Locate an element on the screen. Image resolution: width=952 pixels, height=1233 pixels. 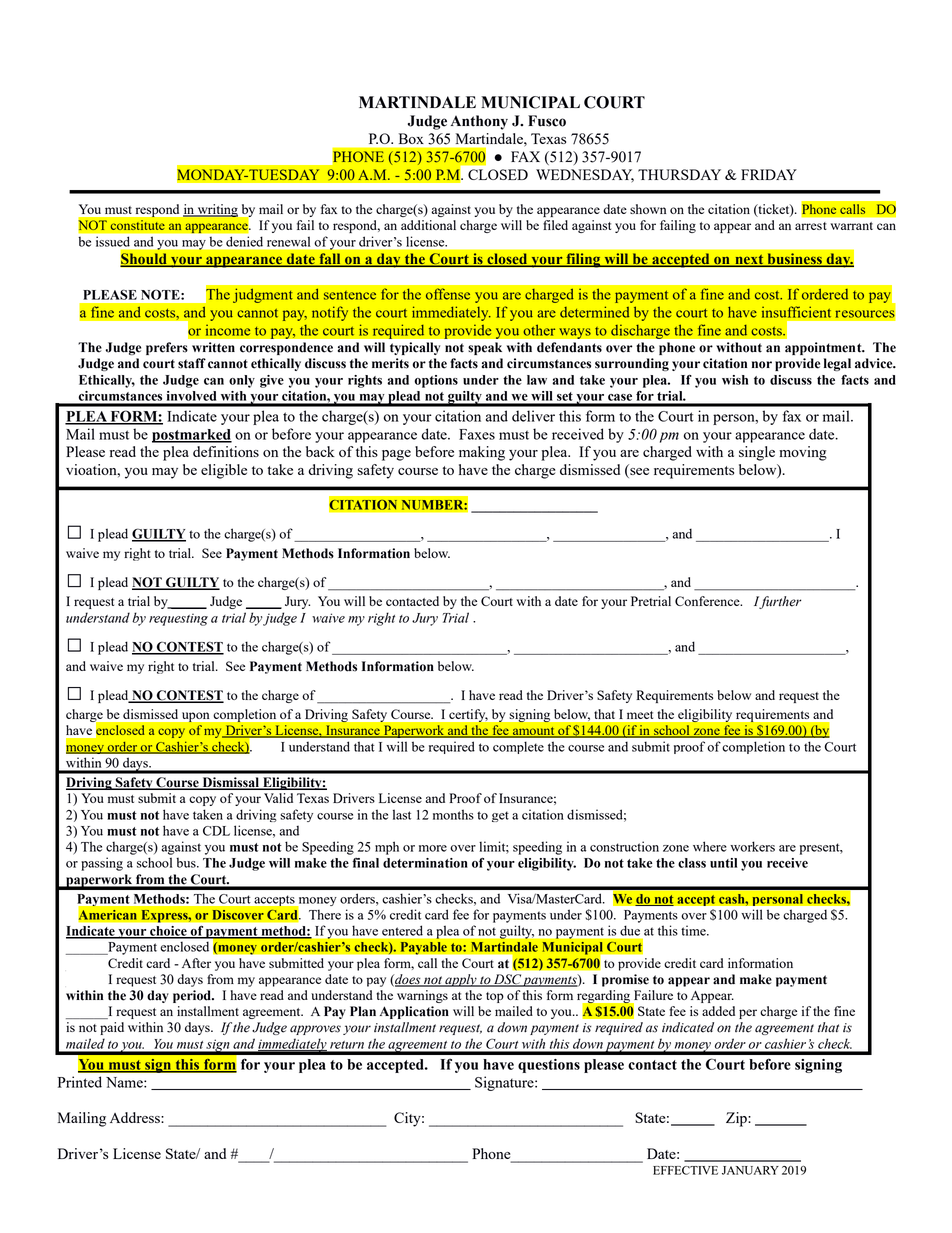
get is located at coordinates (500, 816).
